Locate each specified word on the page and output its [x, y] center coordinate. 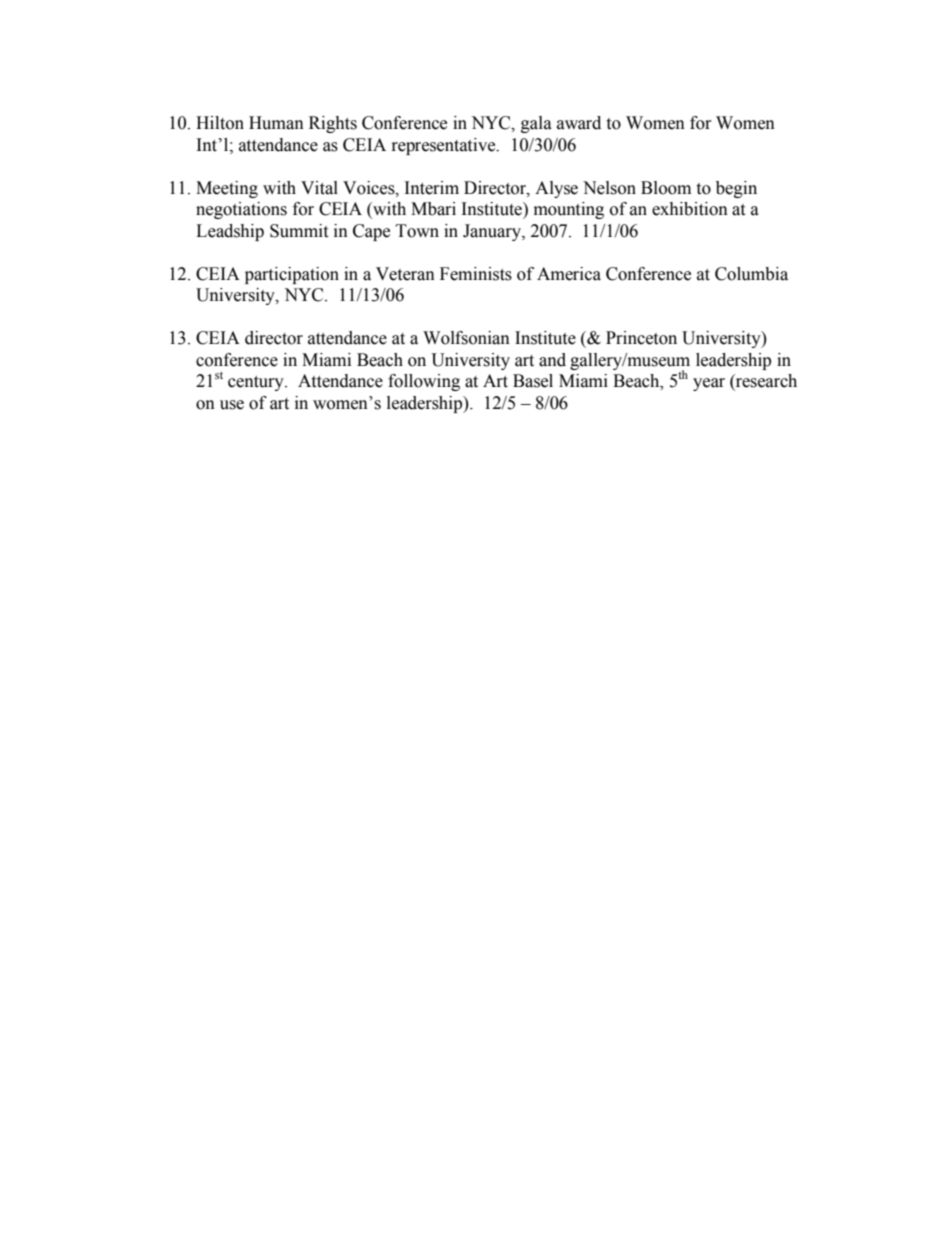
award [579, 123]
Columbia [751, 274]
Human [276, 123]
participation [292, 275]
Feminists [476, 274]
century [257, 383]
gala [536, 124]
